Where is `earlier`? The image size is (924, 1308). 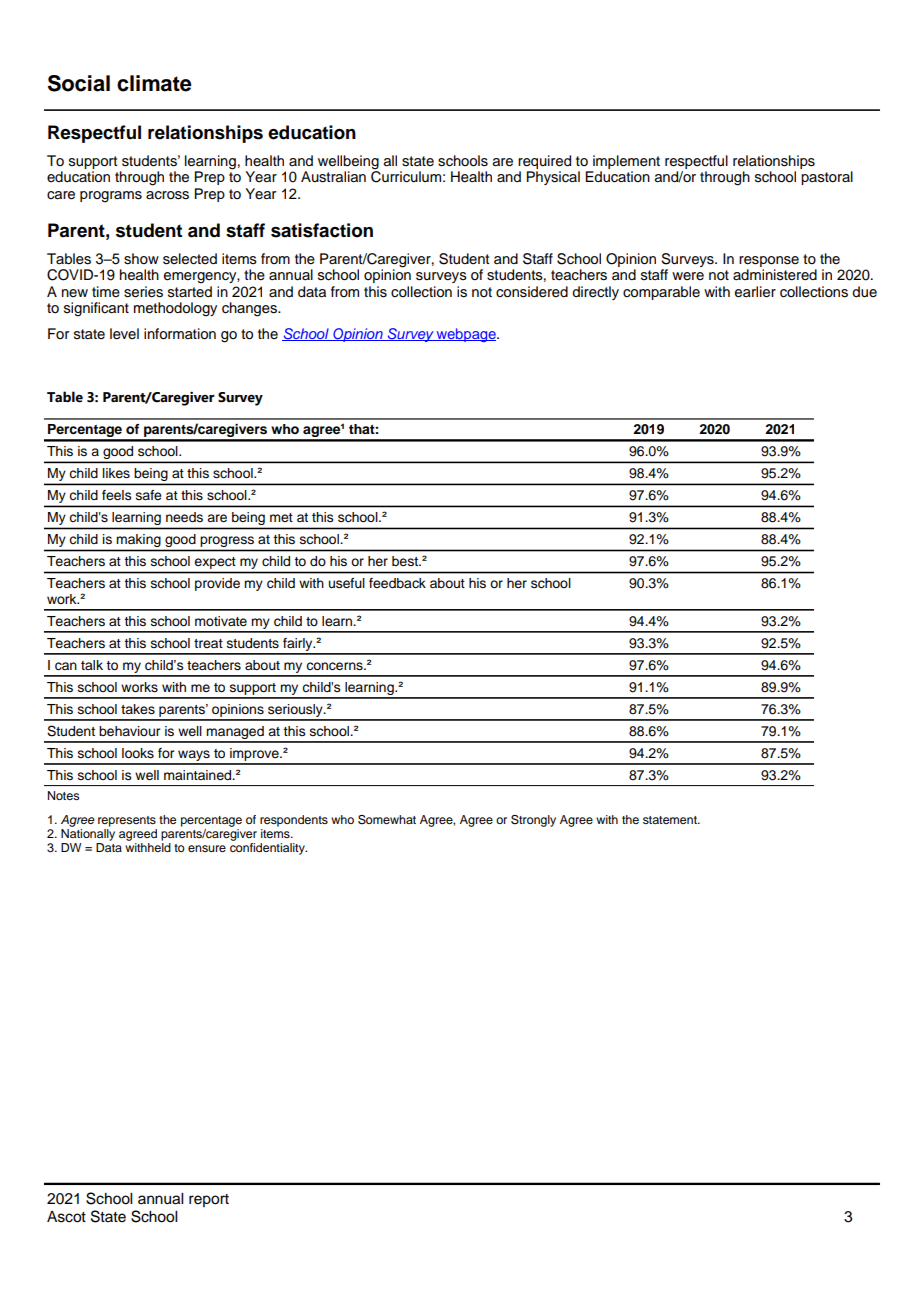 earlier is located at coordinates (755, 292).
